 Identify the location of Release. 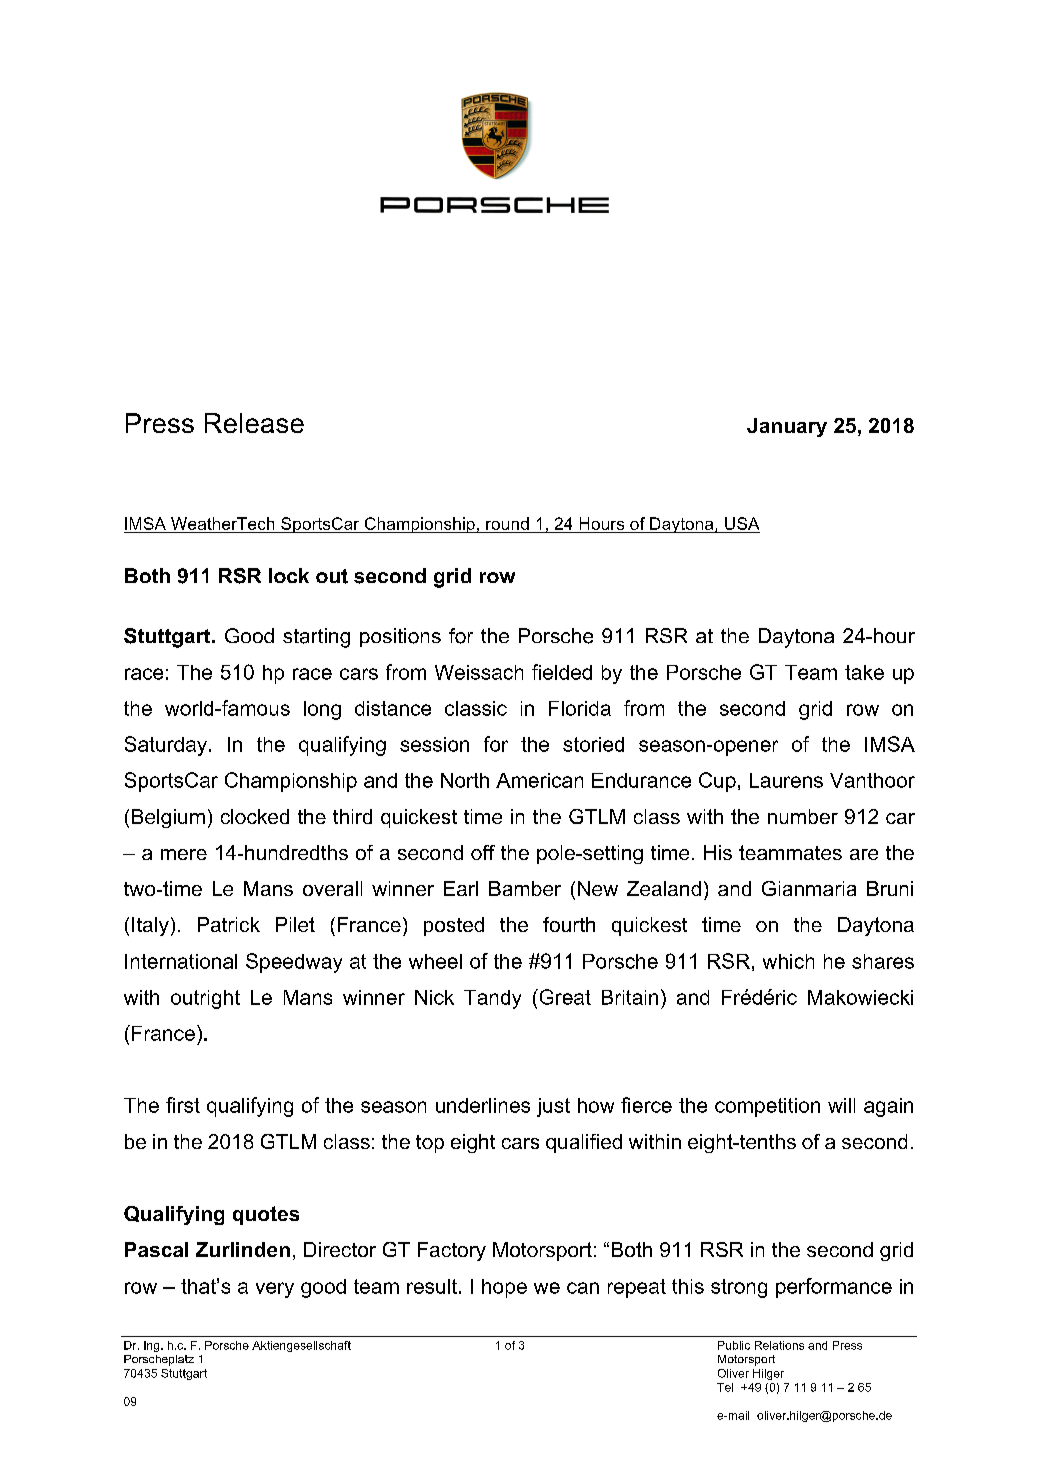
(254, 423).
